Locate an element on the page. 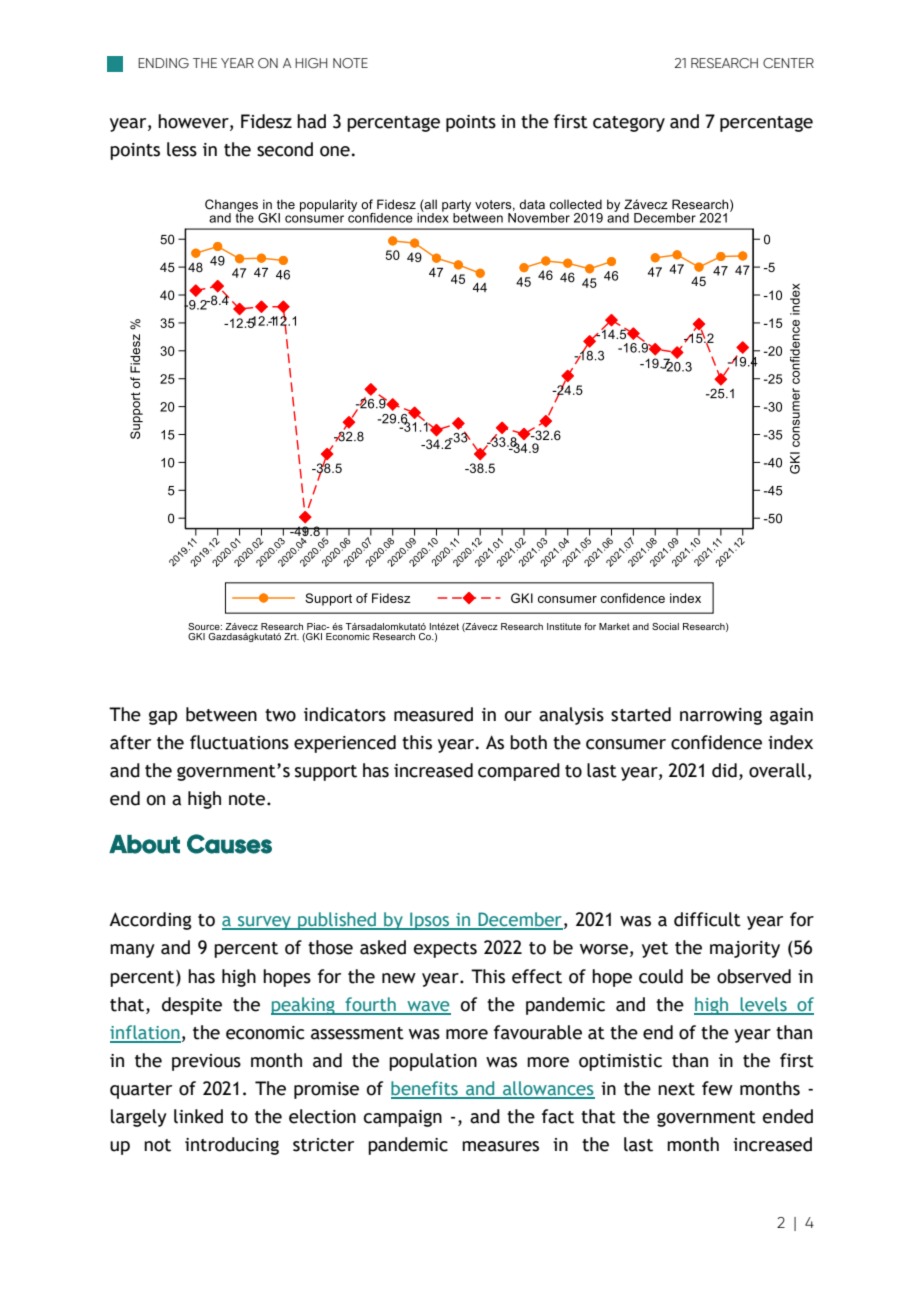  survey is located at coordinates (264, 923).
